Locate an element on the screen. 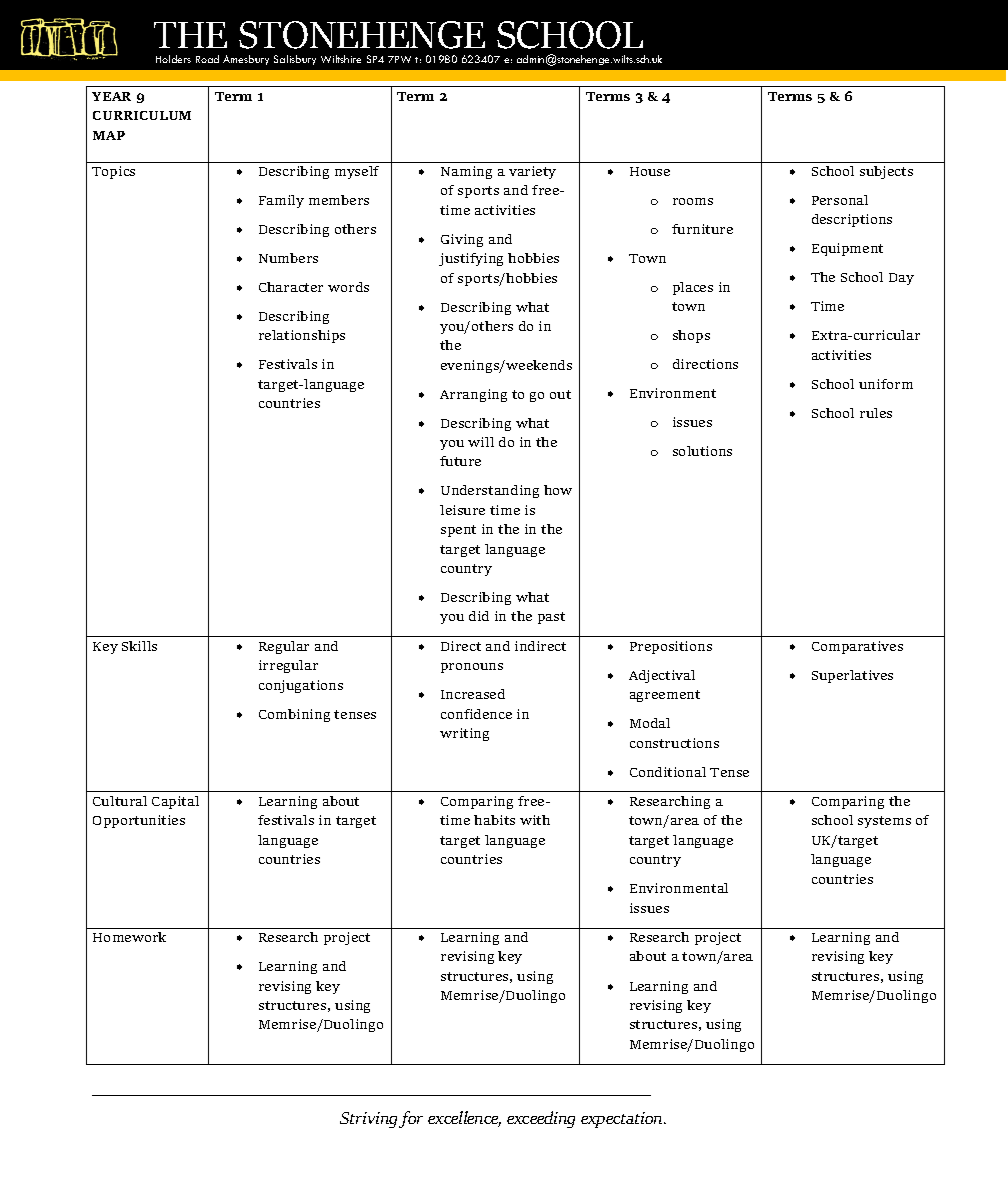 The height and width of the screenshot is (1188, 1008). did is located at coordinates (479, 616).
